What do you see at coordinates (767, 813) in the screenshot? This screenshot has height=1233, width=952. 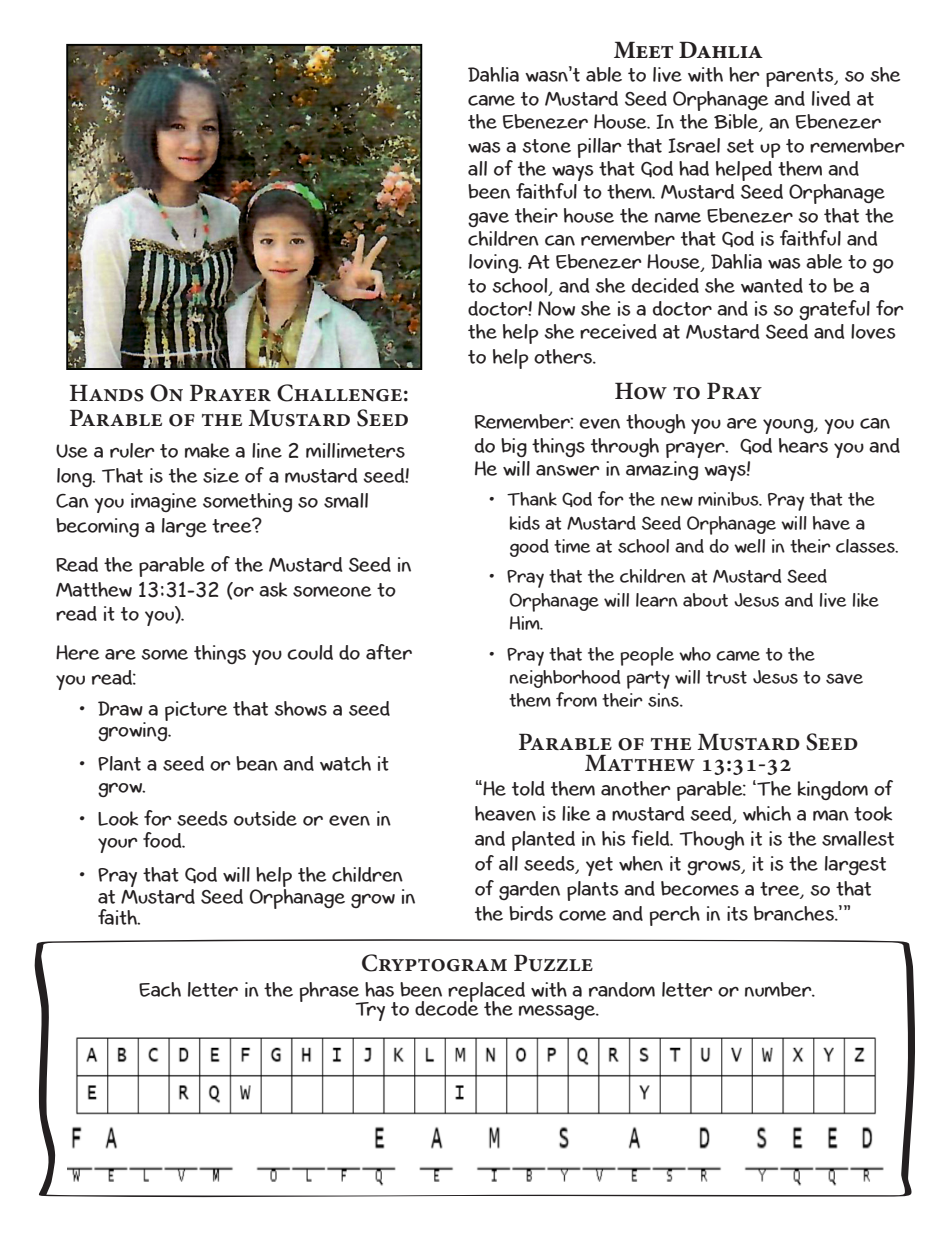 I see `which` at bounding box center [767, 813].
